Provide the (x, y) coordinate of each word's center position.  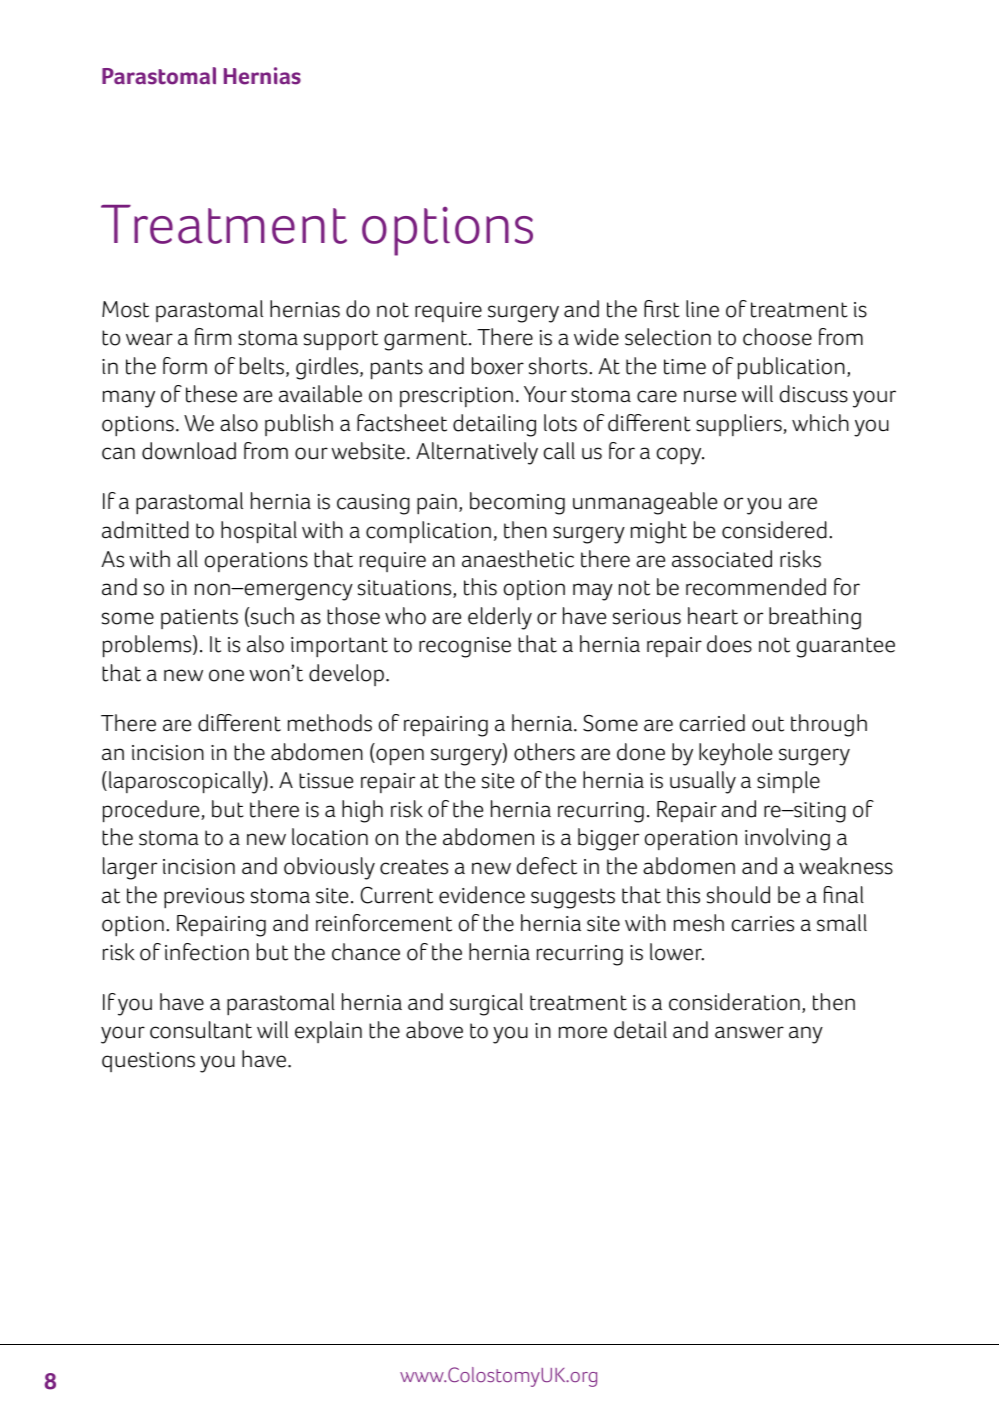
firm (213, 336)
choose (777, 337)
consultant (201, 1030)
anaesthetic (518, 559)
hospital (259, 532)
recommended (756, 587)
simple (788, 782)
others (544, 752)
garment (427, 340)
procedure (152, 811)
